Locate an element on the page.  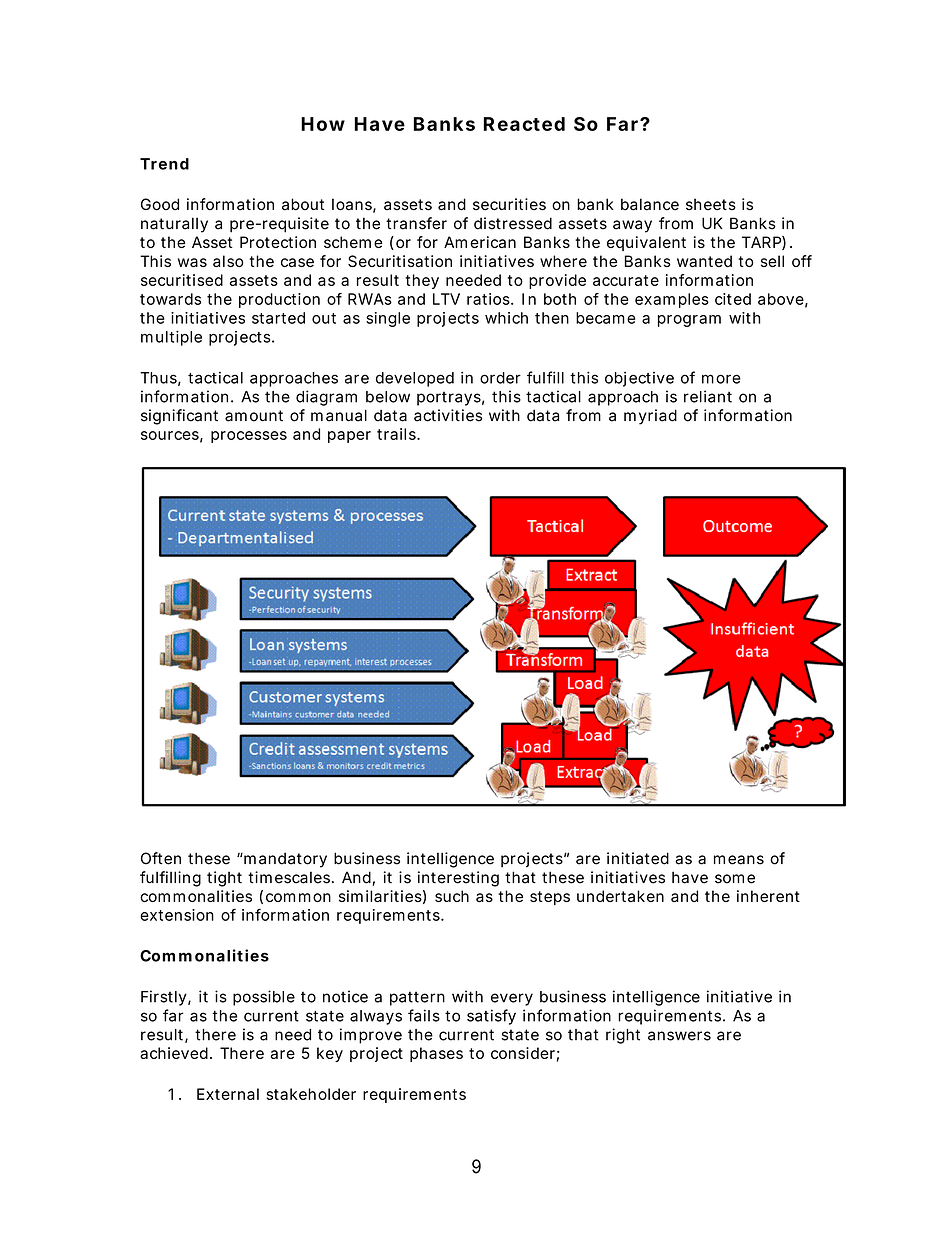
myriad is located at coordinates (650, 417).
